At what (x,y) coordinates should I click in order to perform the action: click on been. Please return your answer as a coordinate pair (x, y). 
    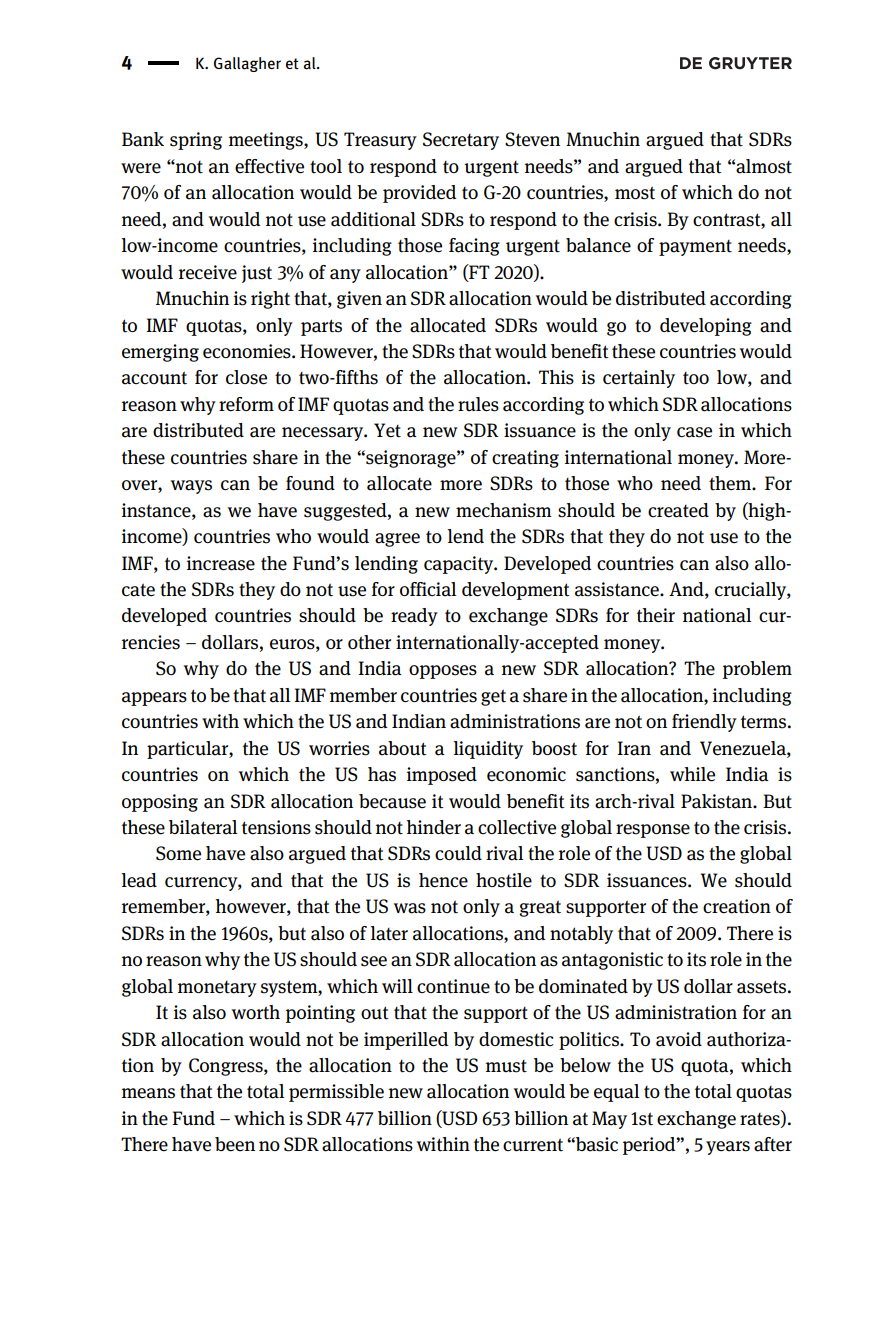
    Looking at the image, I should click on (235, 1144).
